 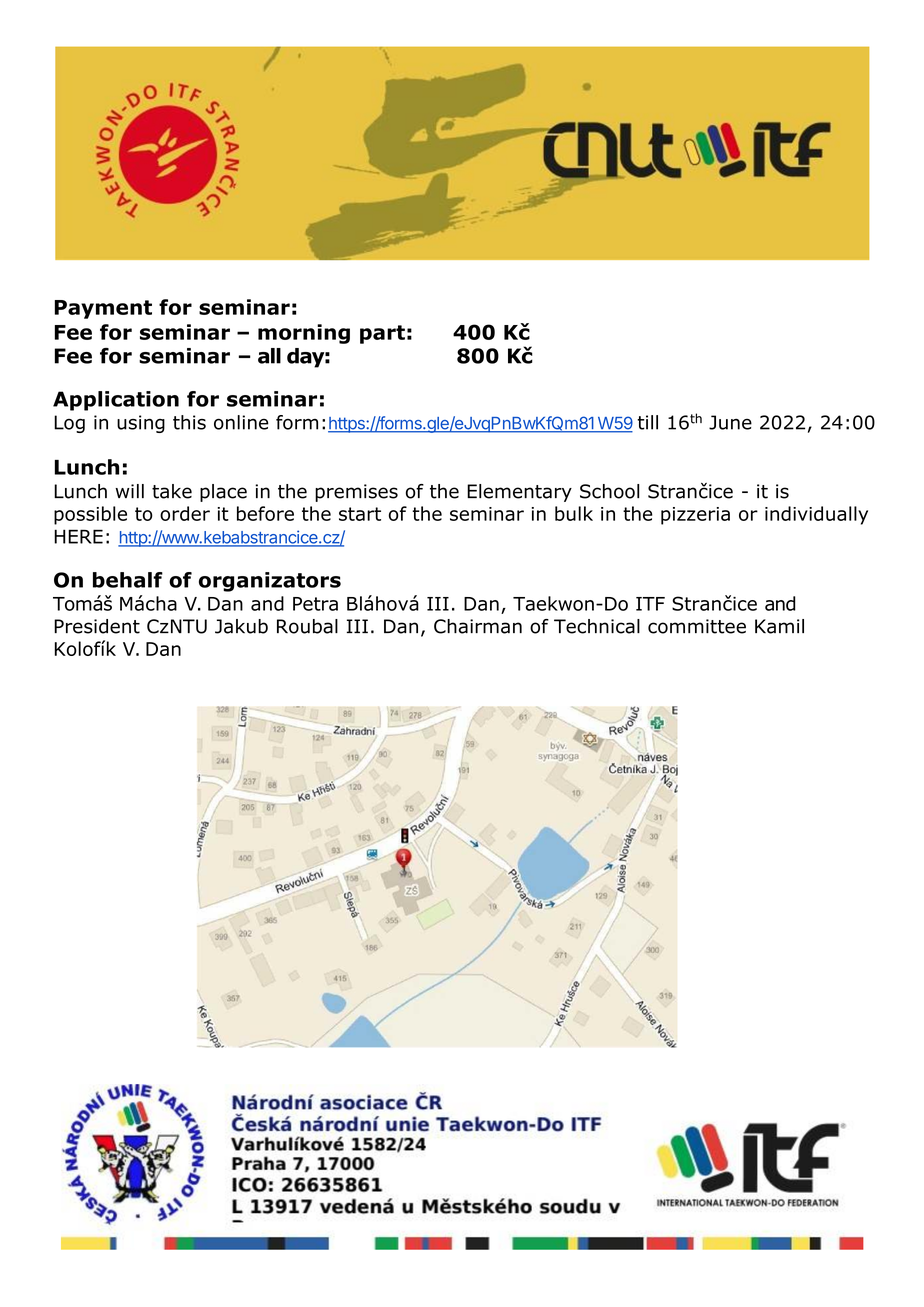 I want to click on morning, so click(x=304, y=334).
